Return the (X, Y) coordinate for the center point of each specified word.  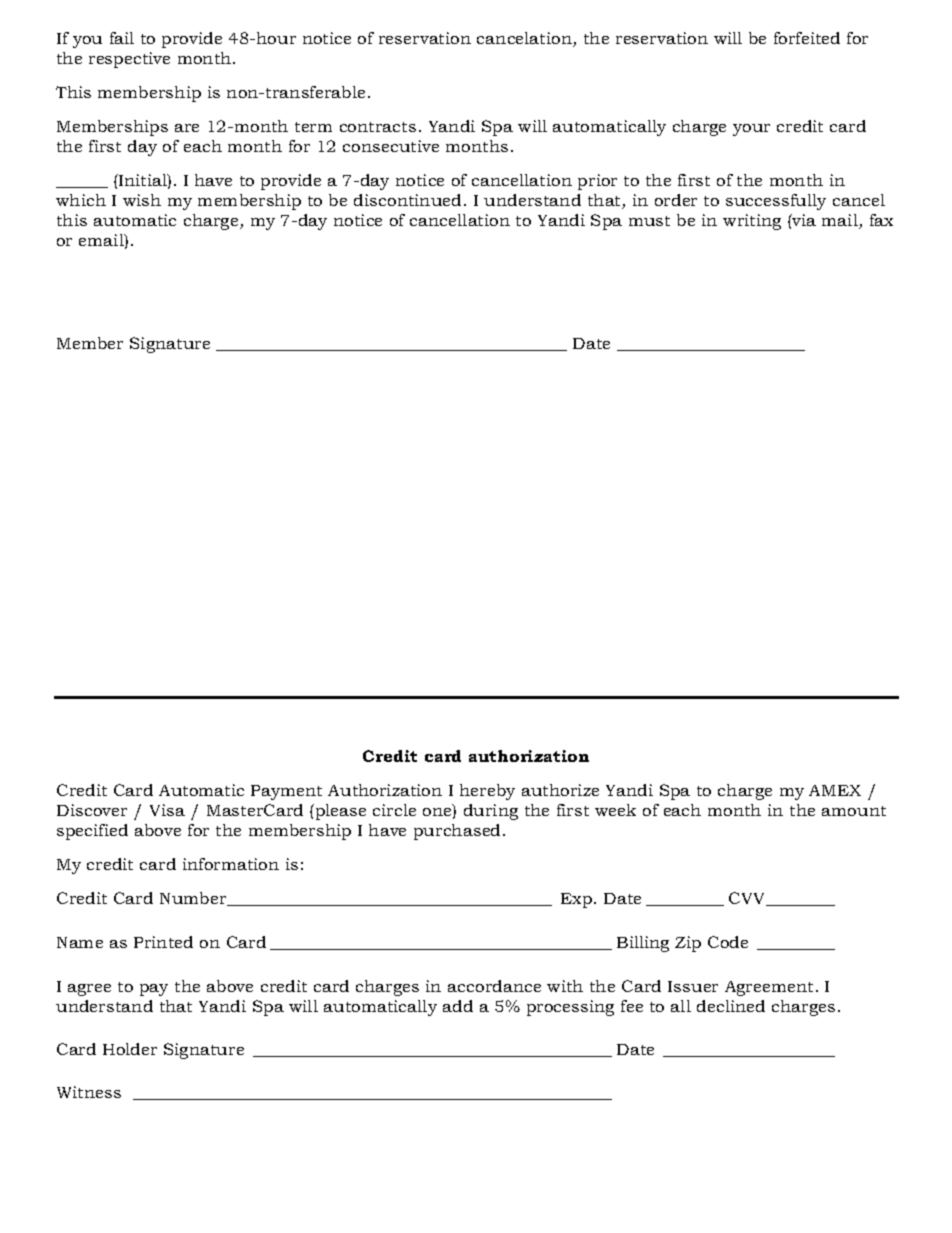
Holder (130, 1049)
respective (129, 60)
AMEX (835, 790)
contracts (378, 127)
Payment (286, 792)
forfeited (807, 38)
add (458, 1006)
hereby (487, 792)
